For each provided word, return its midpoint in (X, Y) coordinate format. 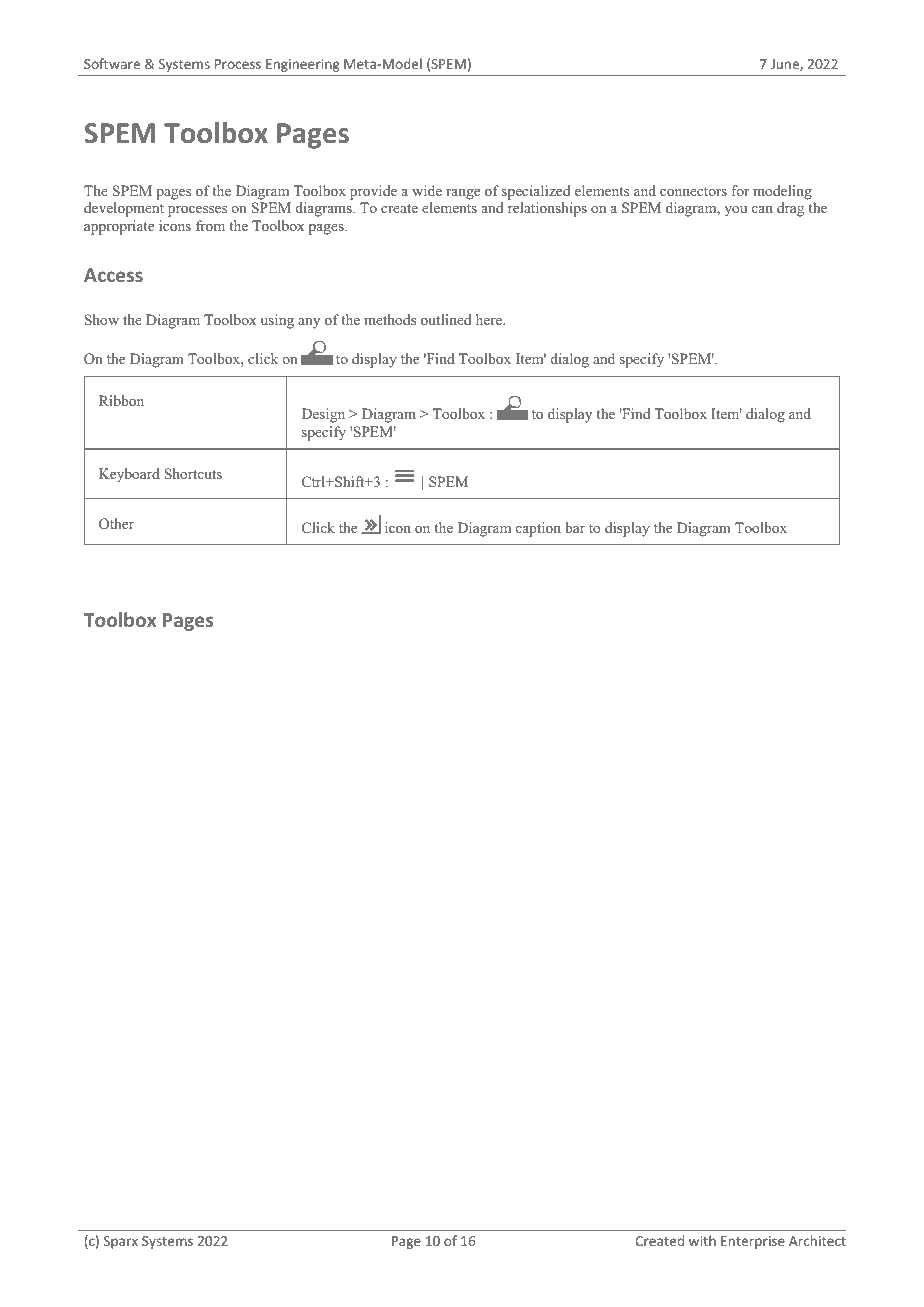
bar (575, 527)
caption (538, 529)
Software (112, 63)
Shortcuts (193, 474)
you (735, 211)
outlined (446, 319)
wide (427, 190)
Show (101, 320)
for (740, 190)
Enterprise (753, 1242)
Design (323, 415)
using (277, 321)
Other (116, 524)
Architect (817, 1240)
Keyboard (129, 475)
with (702, 1240)
